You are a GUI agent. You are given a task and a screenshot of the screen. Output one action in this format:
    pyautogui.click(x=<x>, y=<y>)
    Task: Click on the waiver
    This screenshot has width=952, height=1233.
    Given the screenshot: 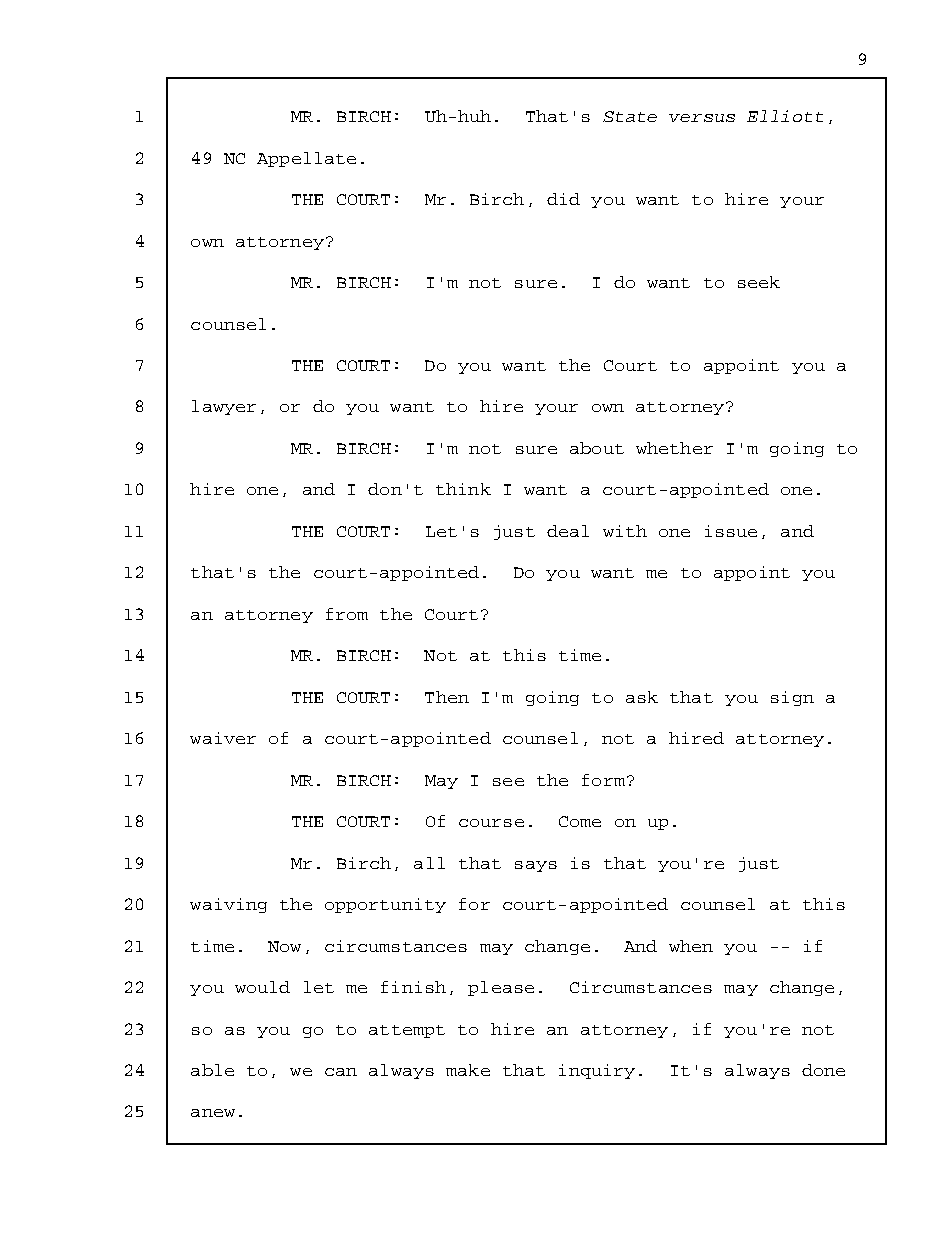 What is the action you would take?
    pyautogui.click(x=223, y=738)
